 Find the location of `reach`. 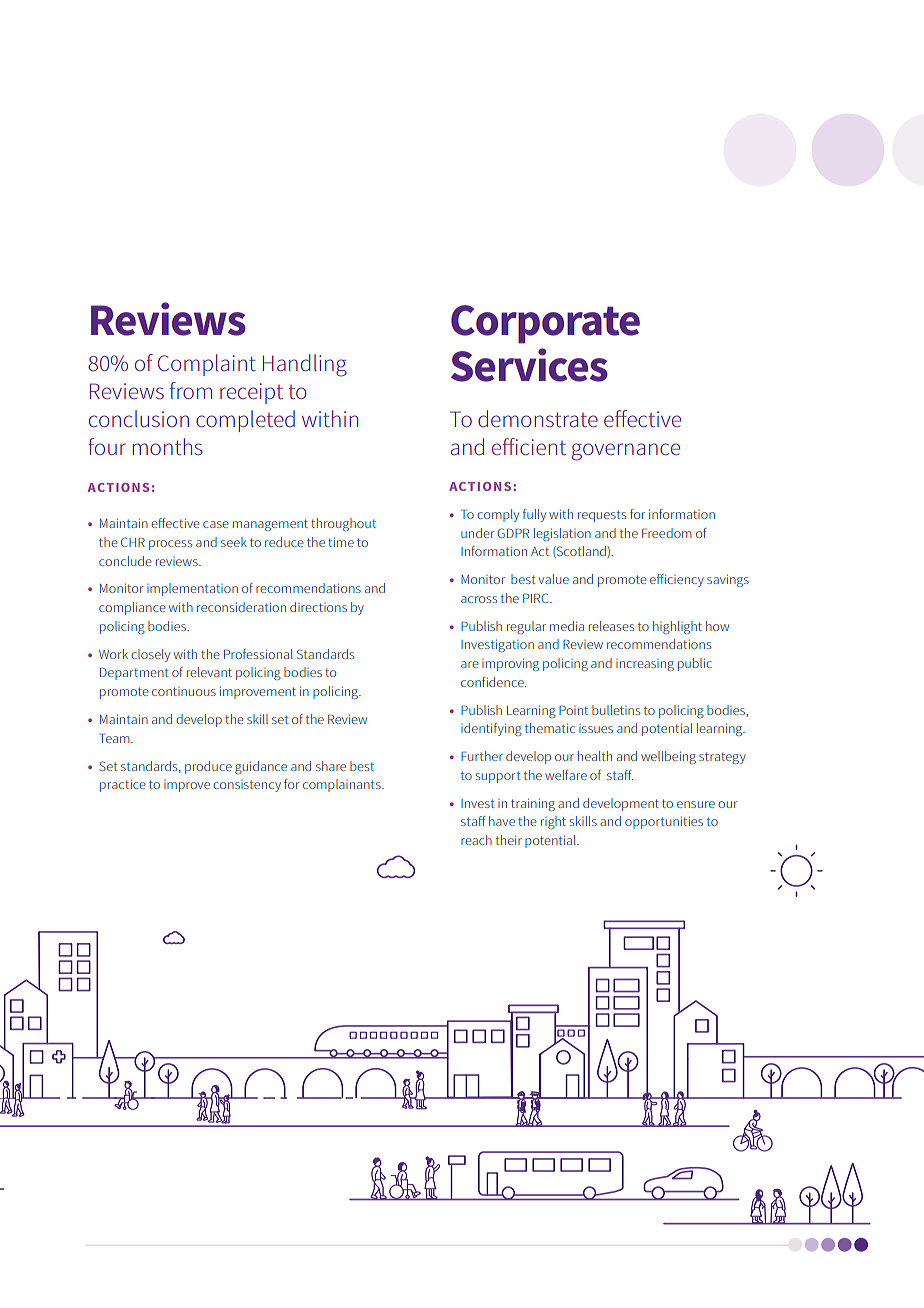

reach is located at coordinates (476, 840).
